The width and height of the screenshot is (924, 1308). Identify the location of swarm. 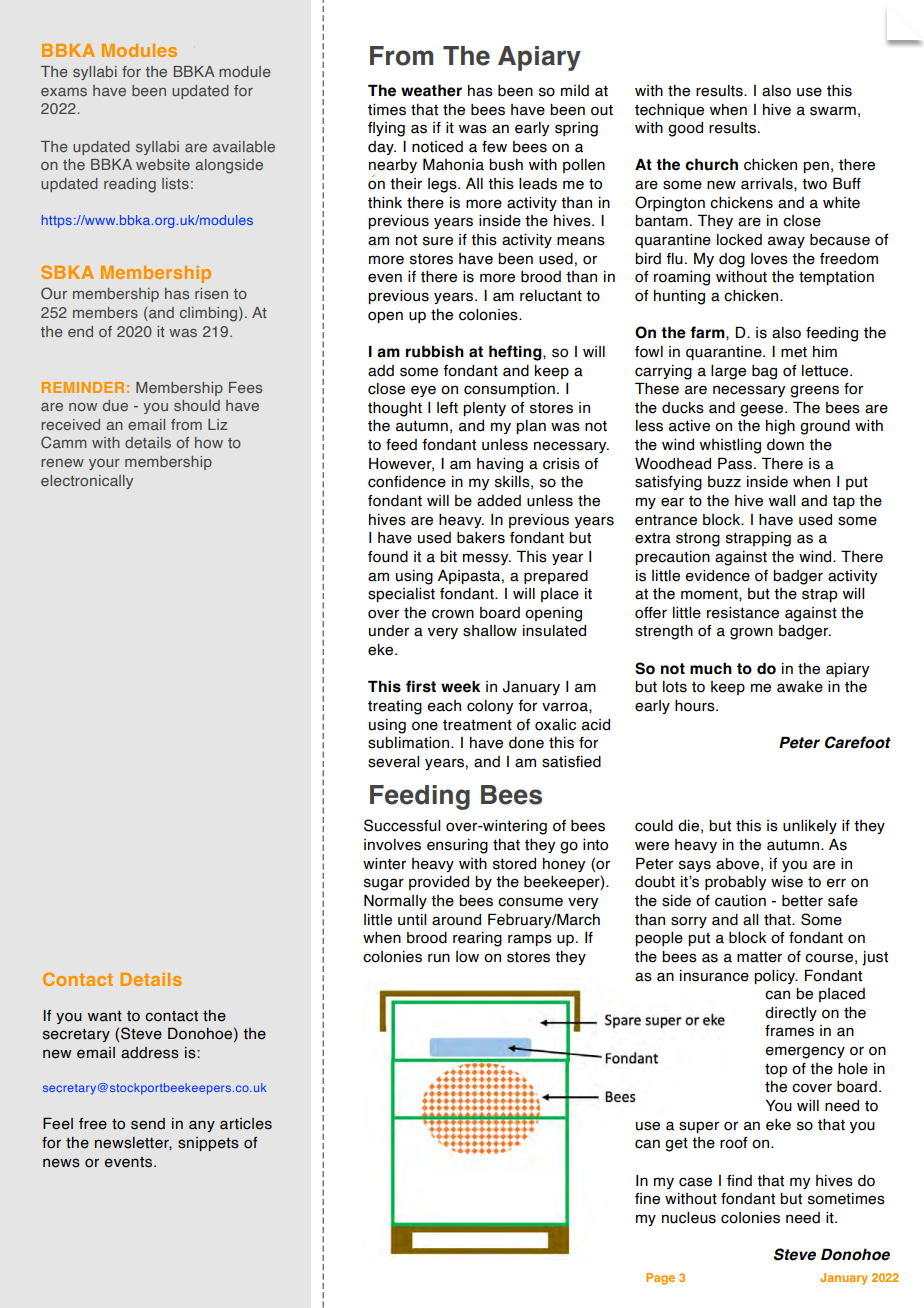
(833, 111).
